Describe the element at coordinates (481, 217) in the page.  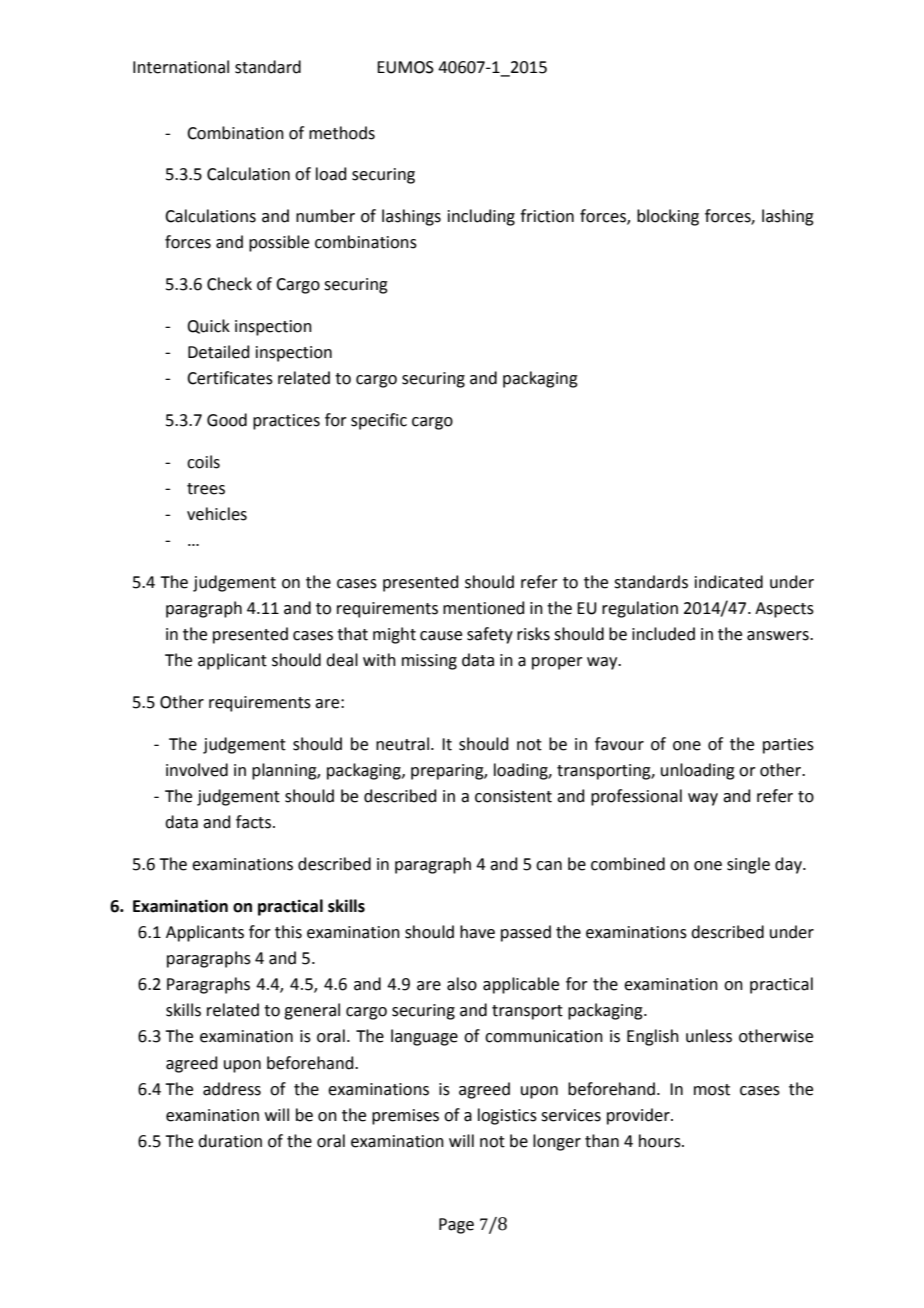
I see `including` at that location.
